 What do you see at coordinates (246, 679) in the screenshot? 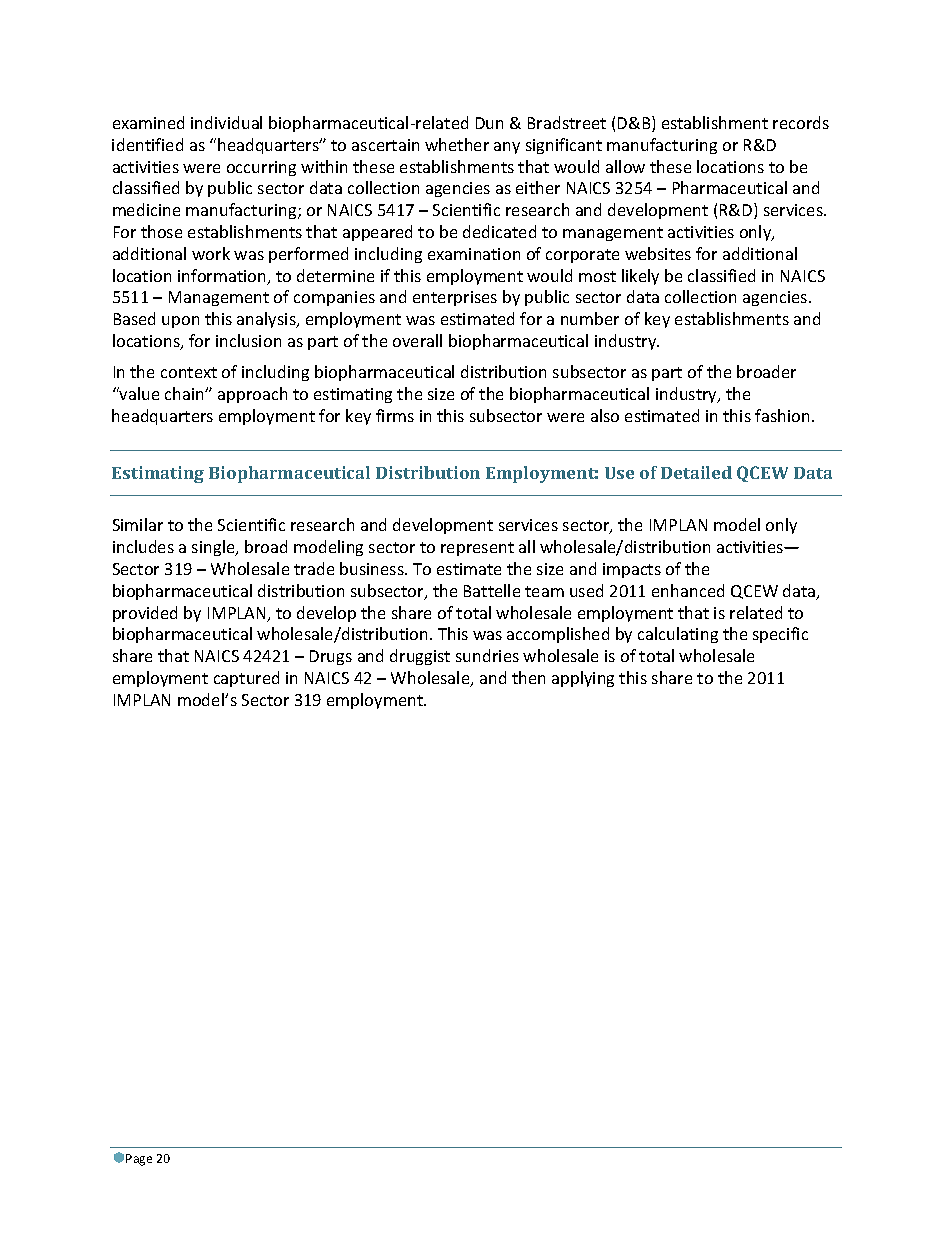
I see `captured` at bounding box center [246, 679].
